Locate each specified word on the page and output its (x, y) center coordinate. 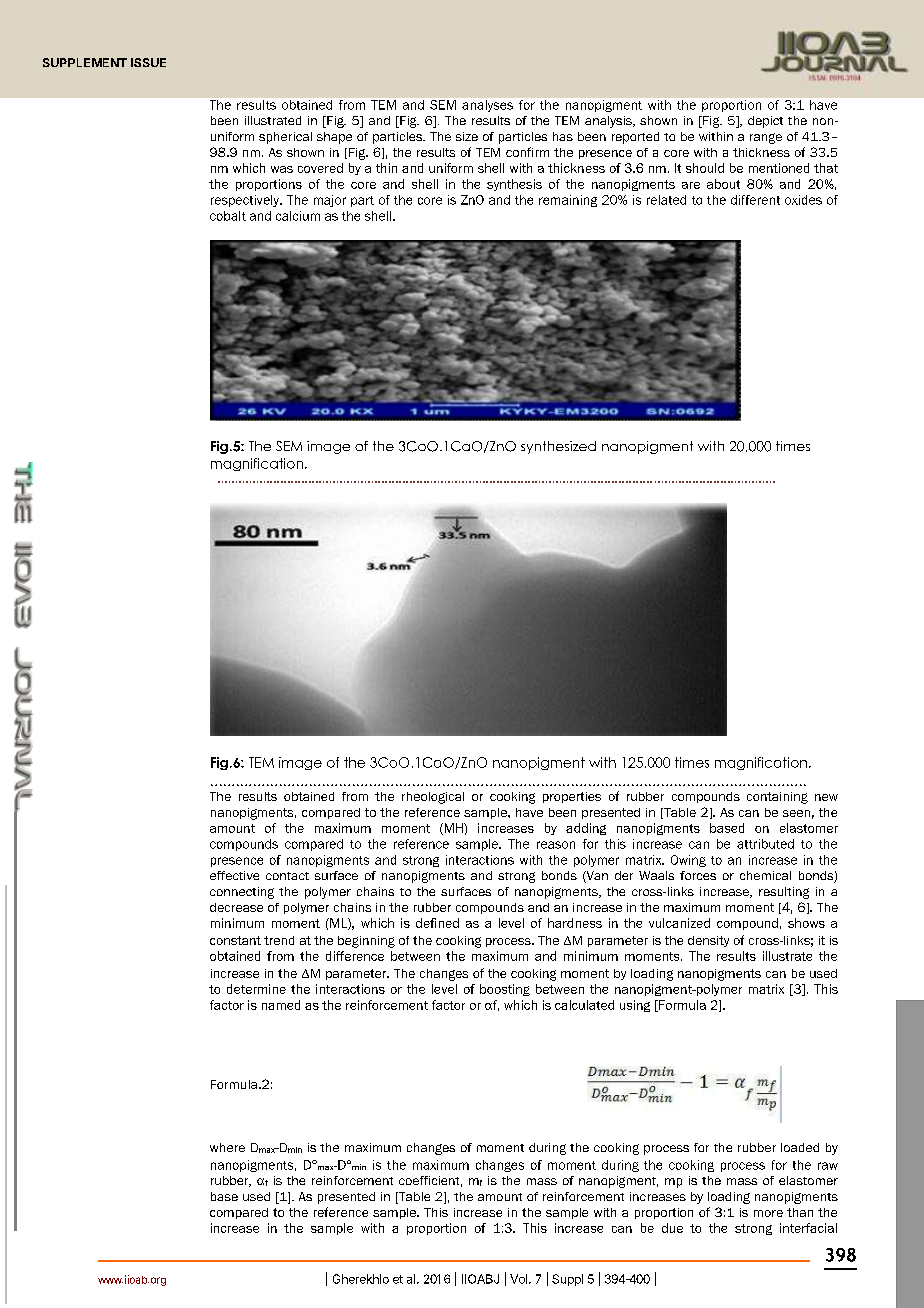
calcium (298, 216)
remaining (568, 201)
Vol (520, 1279)
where (227, 1147)
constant (235, 940)
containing (777, 798)
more (768, 1213)
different (755, 200)
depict (765, 122)
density (708, 941)
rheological (433, 798)
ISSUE (148, 62)
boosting (505, 990)
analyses (487, 106)
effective (234, 875)
